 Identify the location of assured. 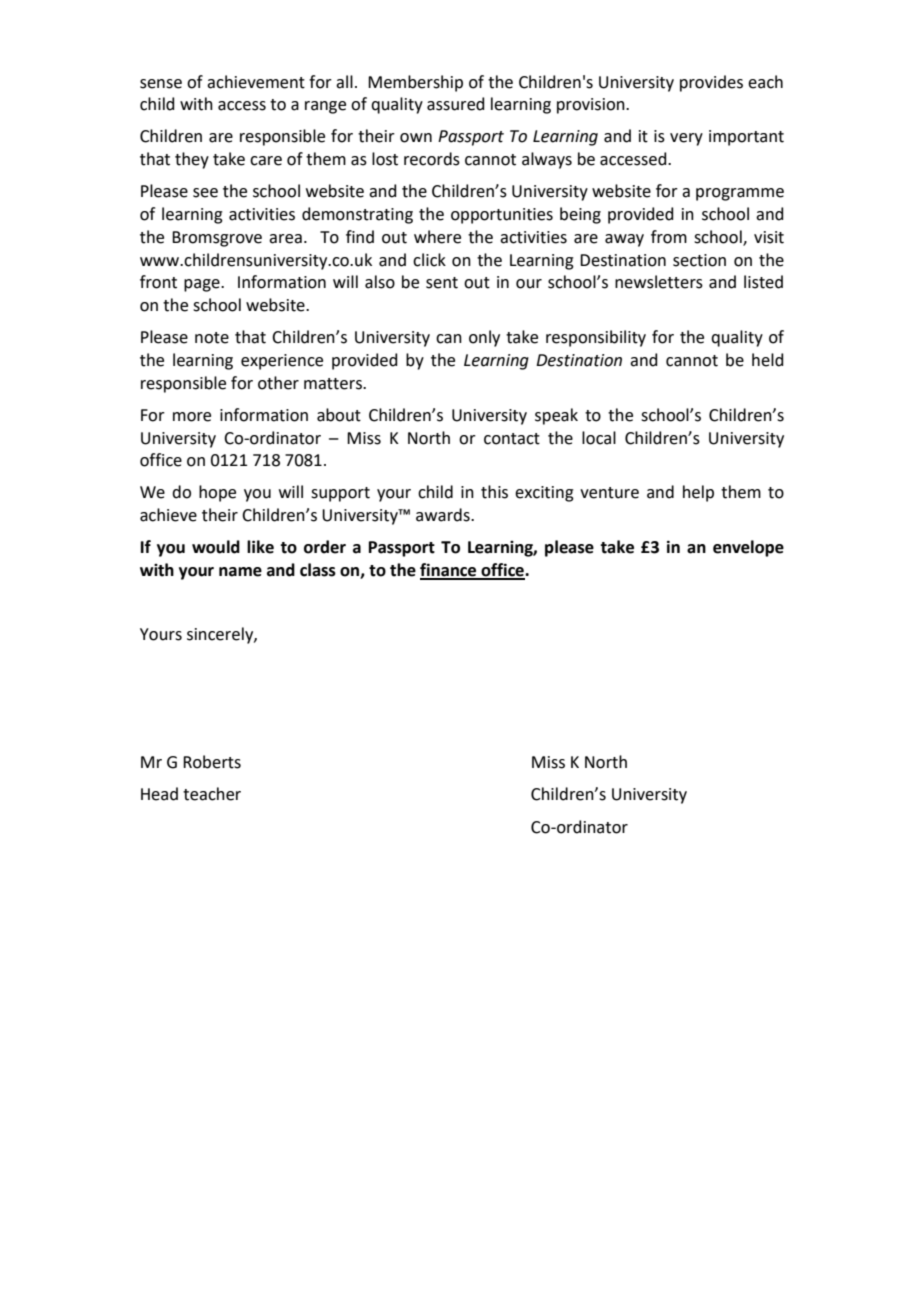
(456, 104).
